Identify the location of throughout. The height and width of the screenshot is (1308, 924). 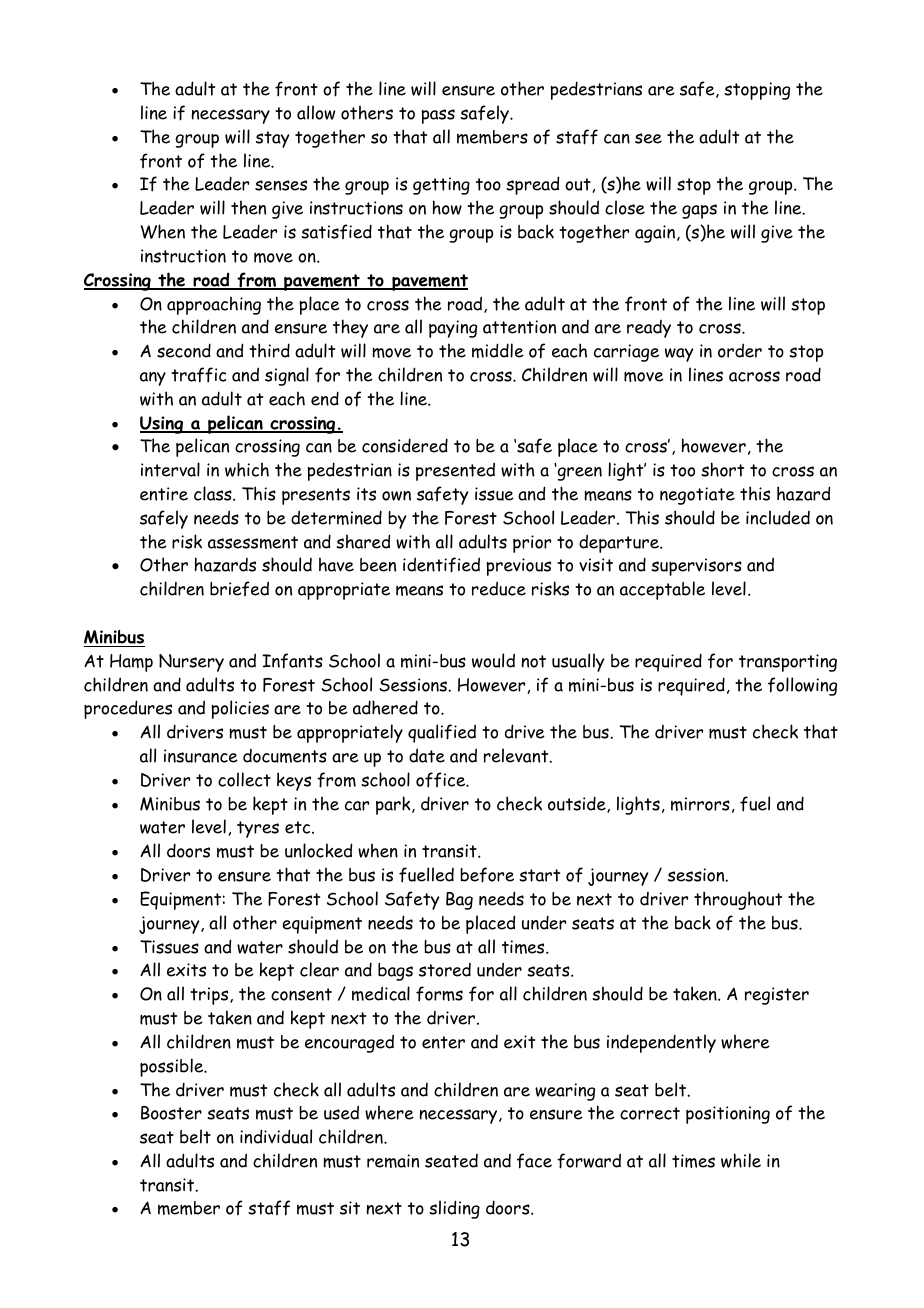
(738, 900).
